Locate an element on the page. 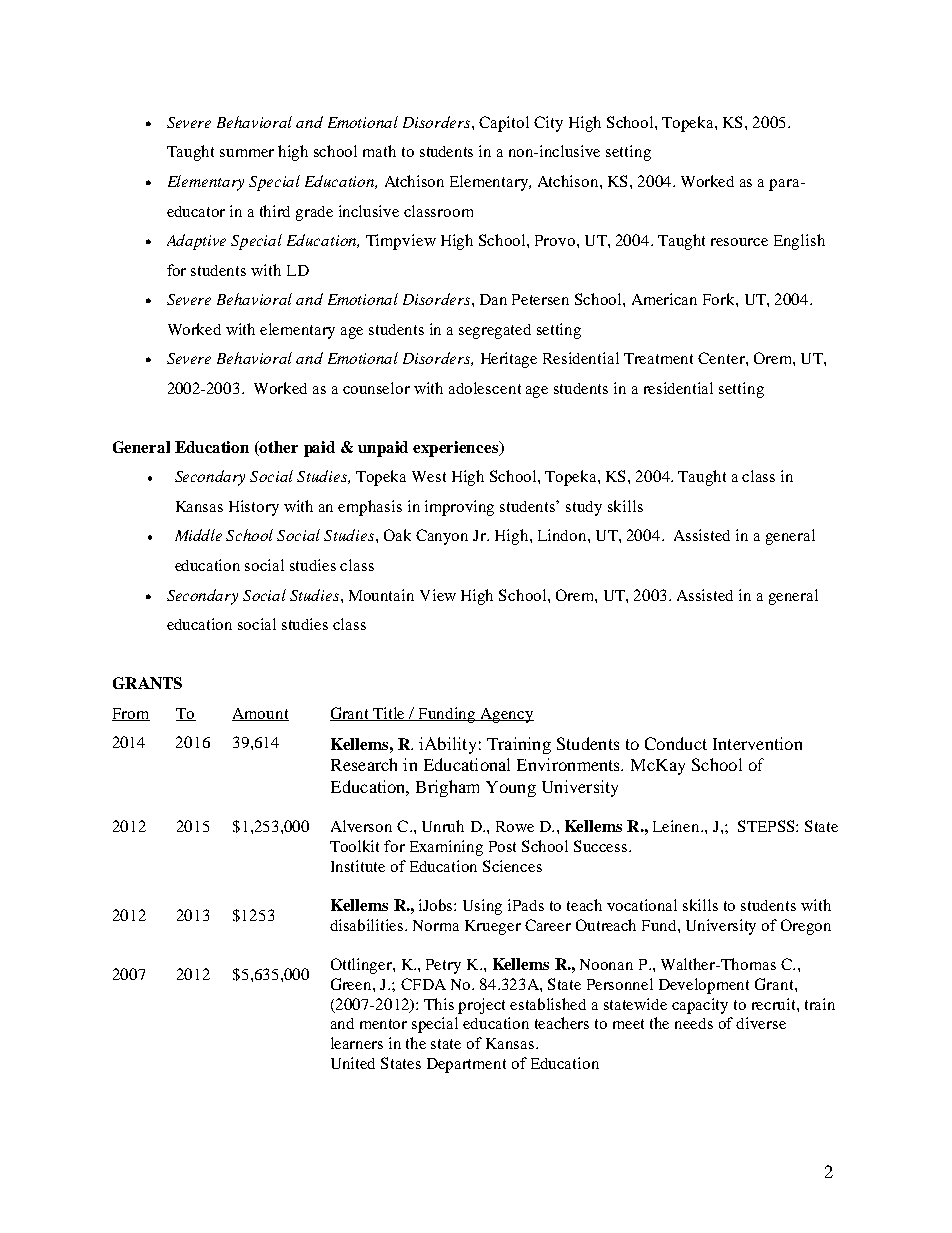  learners is located at coordinates (357, 1043).
